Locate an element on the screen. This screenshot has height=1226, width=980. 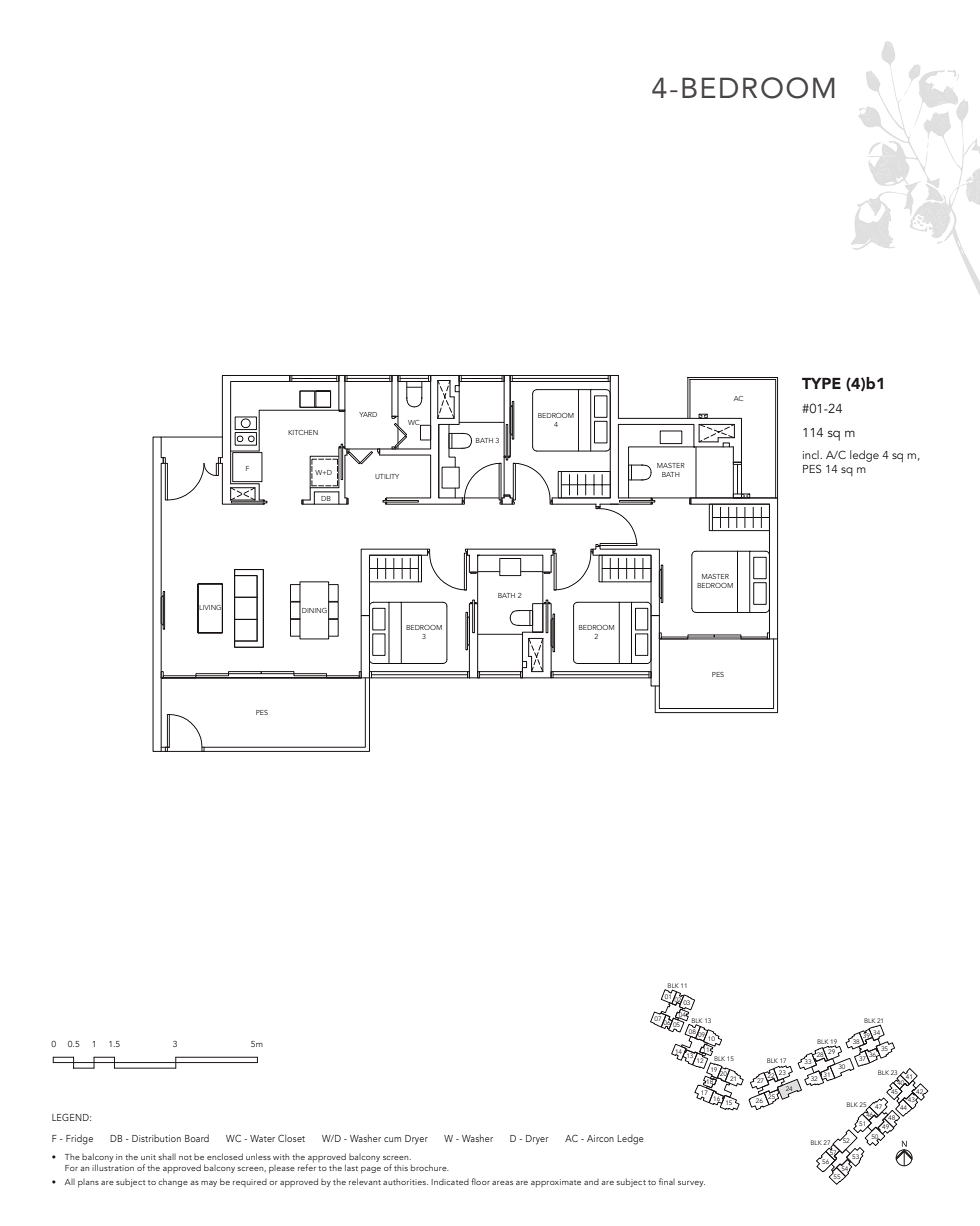
YARD is located at coordinates (368, 414).
